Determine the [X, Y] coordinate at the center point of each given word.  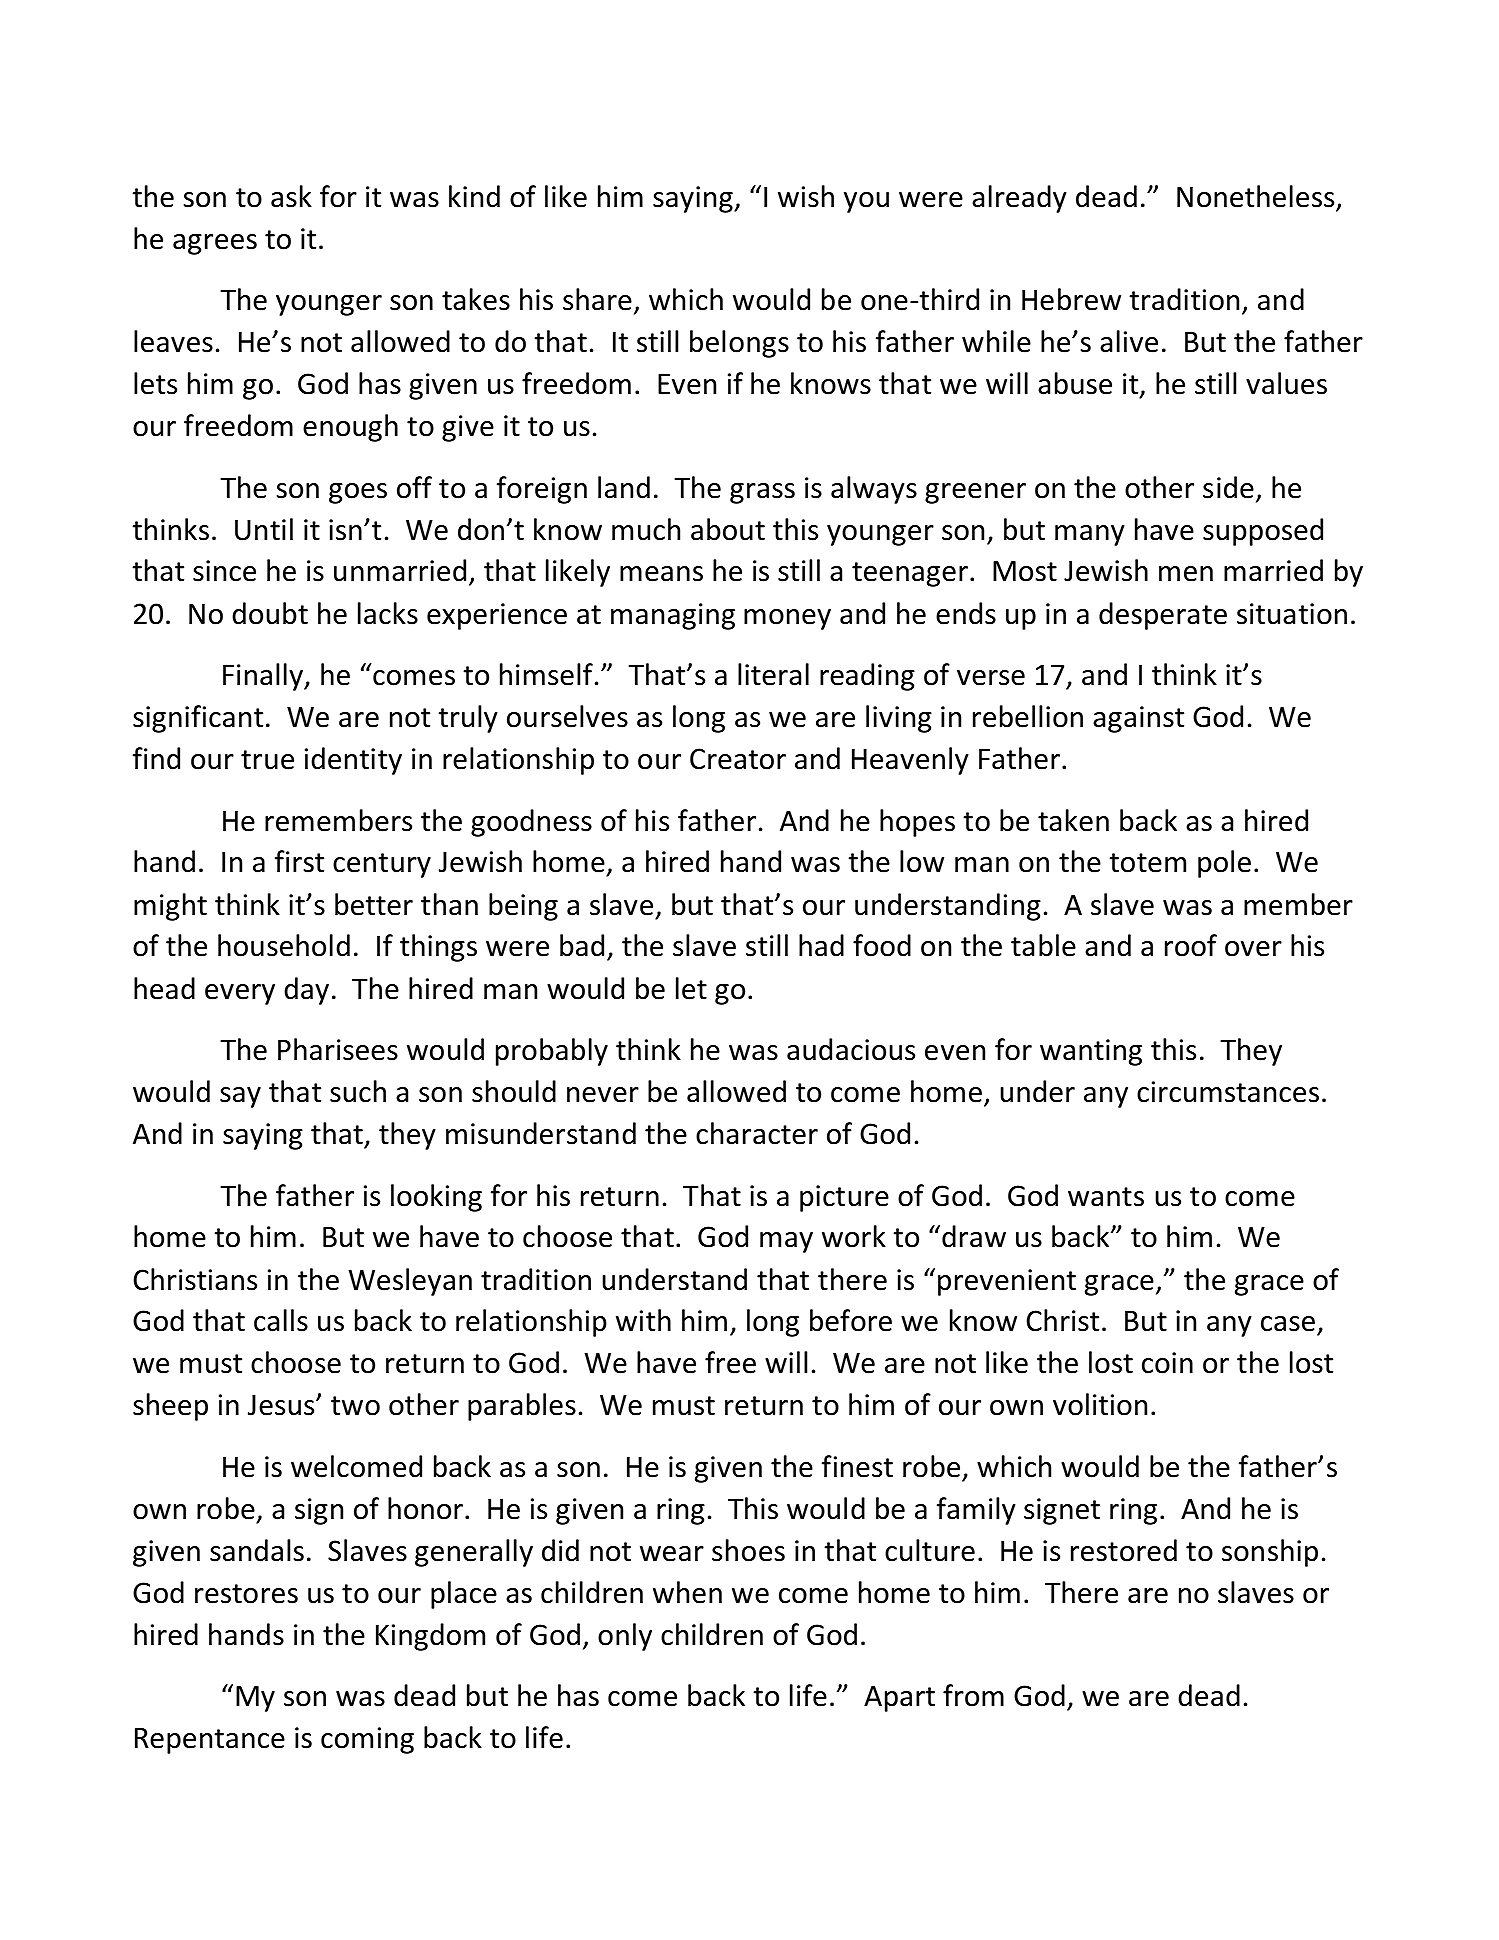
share [597, 299]
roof [1191, 945]
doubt [270, 613]
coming [367, 1740]
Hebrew [1071, 299]
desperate [1163, 616]
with [643, 1320]
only [625, 1637]
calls [281, 1320]
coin [1167, 1363]
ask [291, 196]
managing [673, 616]
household [284, 945]
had [821, 945]
